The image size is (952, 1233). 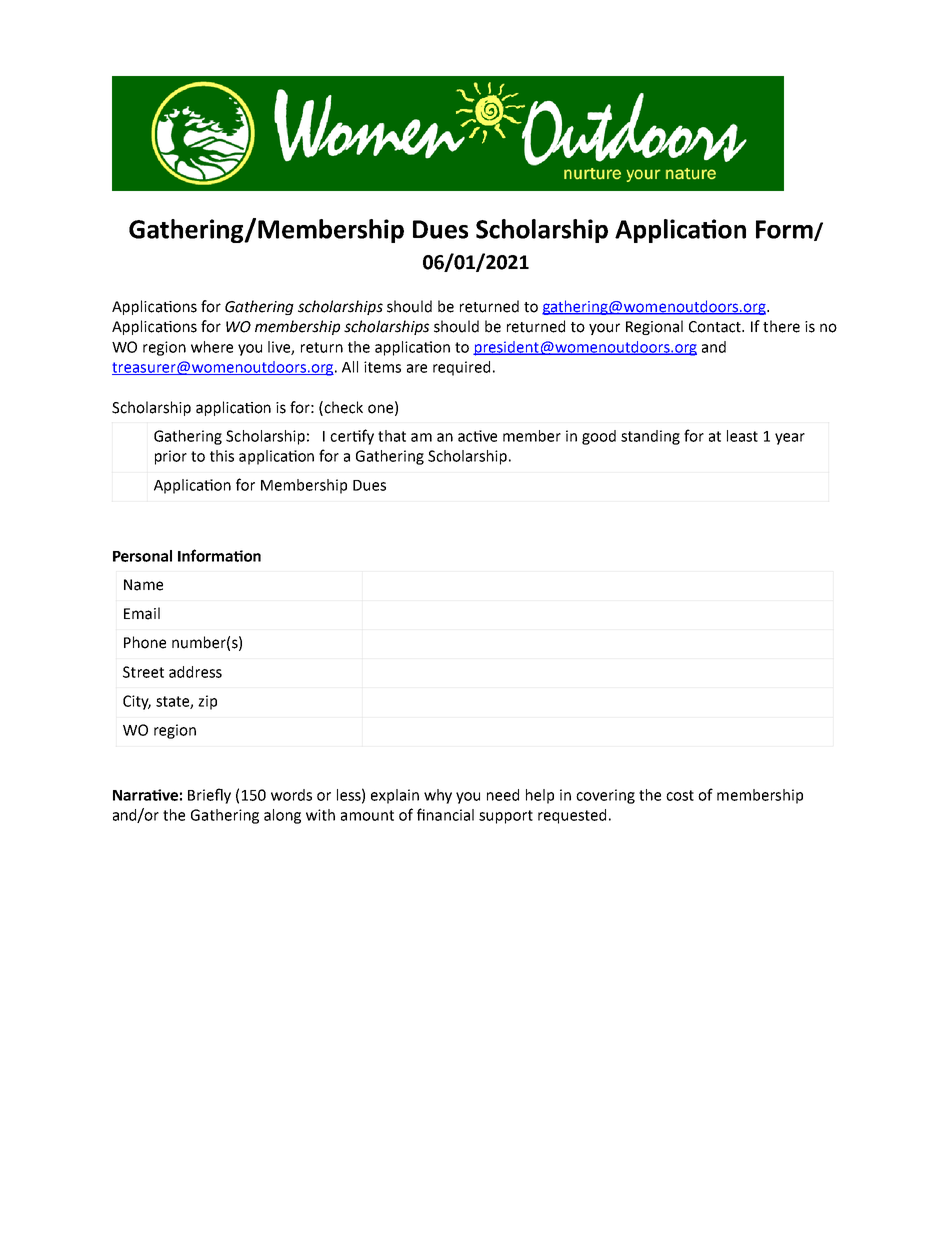 What do you see at coordinates (790, 439) in the screenshot?
I see `year` at bounding box center [790, 439].
